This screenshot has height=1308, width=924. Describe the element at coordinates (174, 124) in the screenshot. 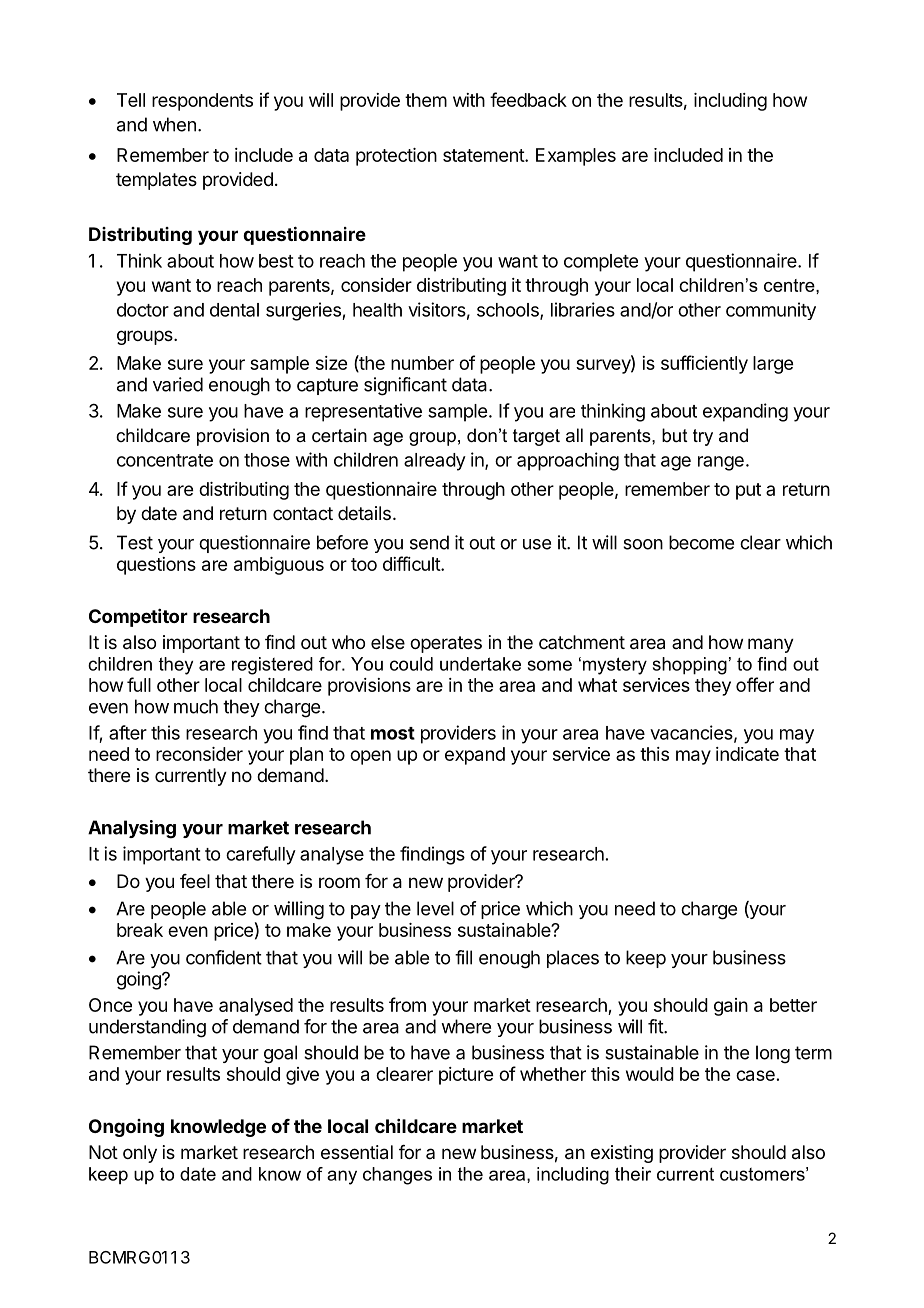

I see `when` at that location.
